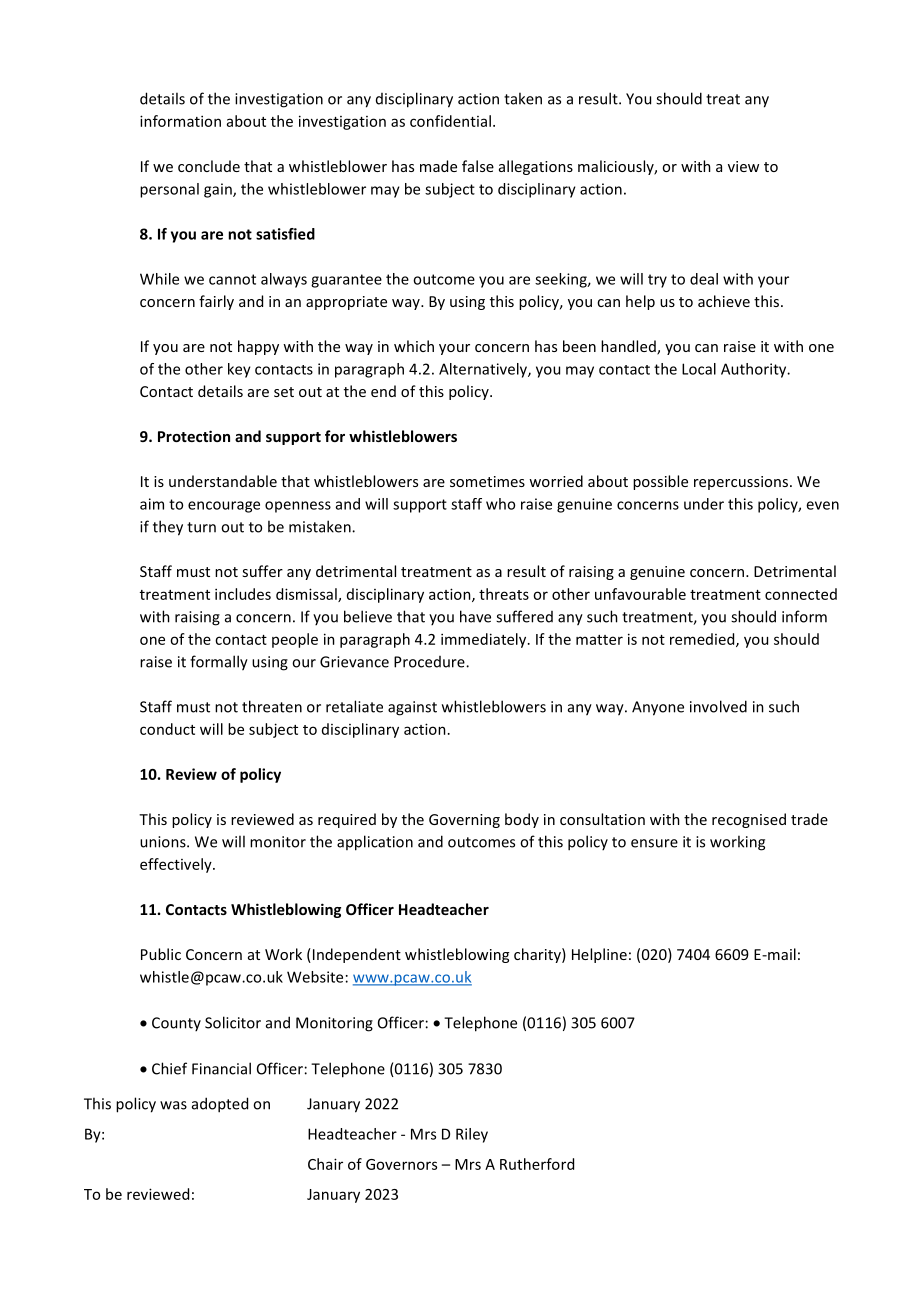 Image resolution: width=924 pixels, height=1308 pixels. Describe the element at coordinates (472, 1135) in the screenshot. I see `Riley` at that location.
